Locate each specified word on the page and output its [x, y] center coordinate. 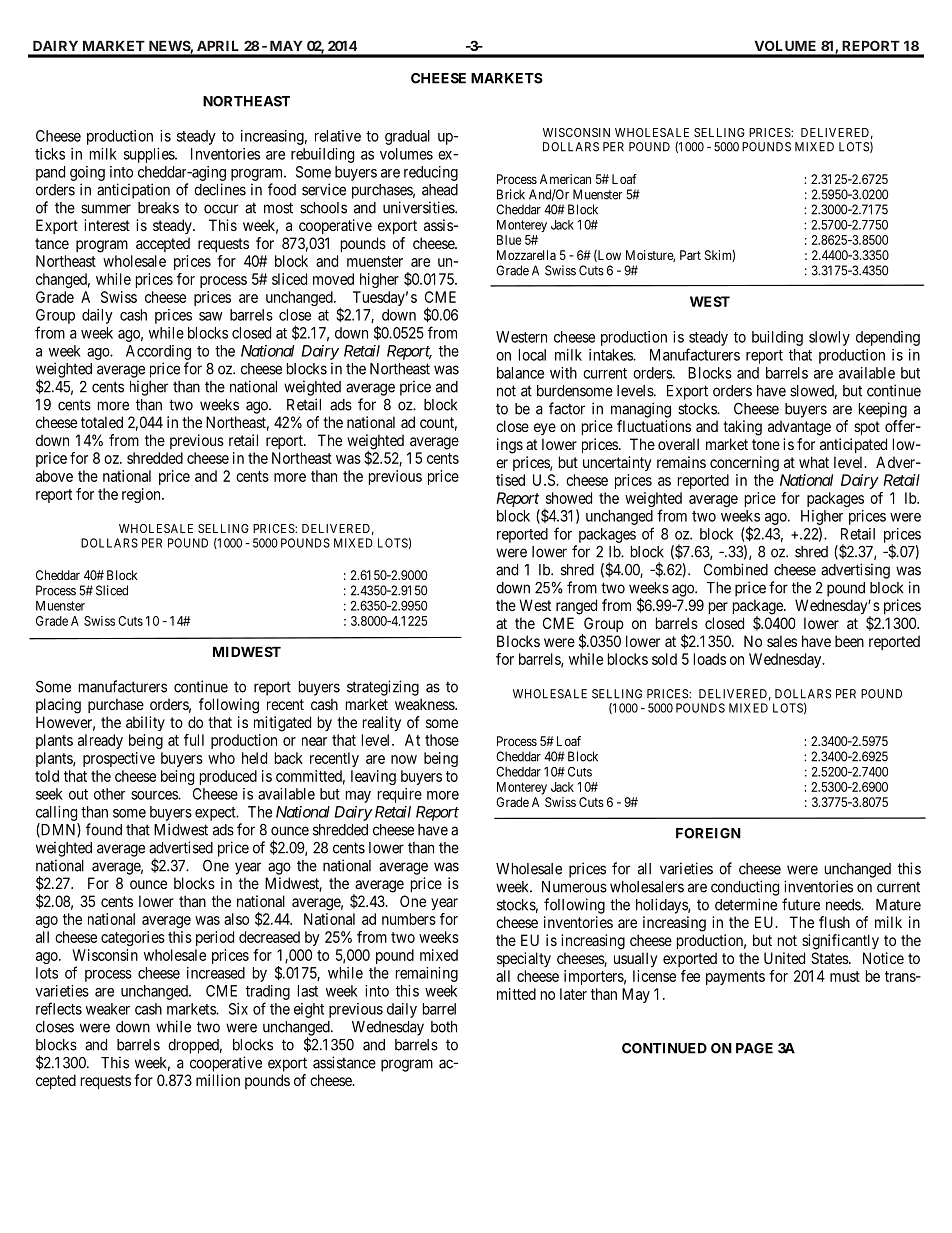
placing [58, 706]
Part [690, 255]
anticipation [133, 191]
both [444, 1027]
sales [782, 641]
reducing [431, 173]
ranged [576, 607]
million [218, 1080]
